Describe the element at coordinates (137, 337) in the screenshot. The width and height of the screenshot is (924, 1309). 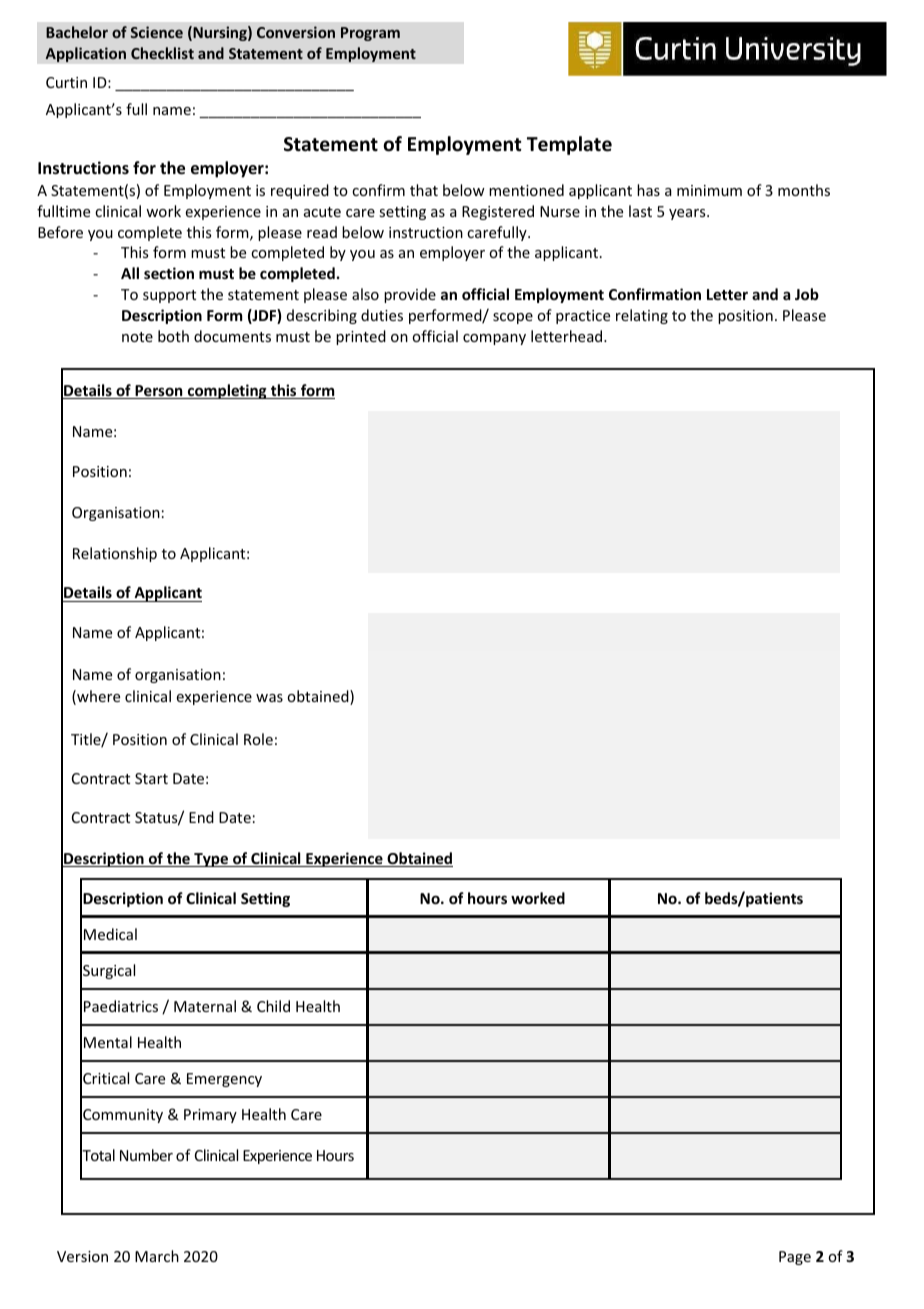
I see `note` at that location.
